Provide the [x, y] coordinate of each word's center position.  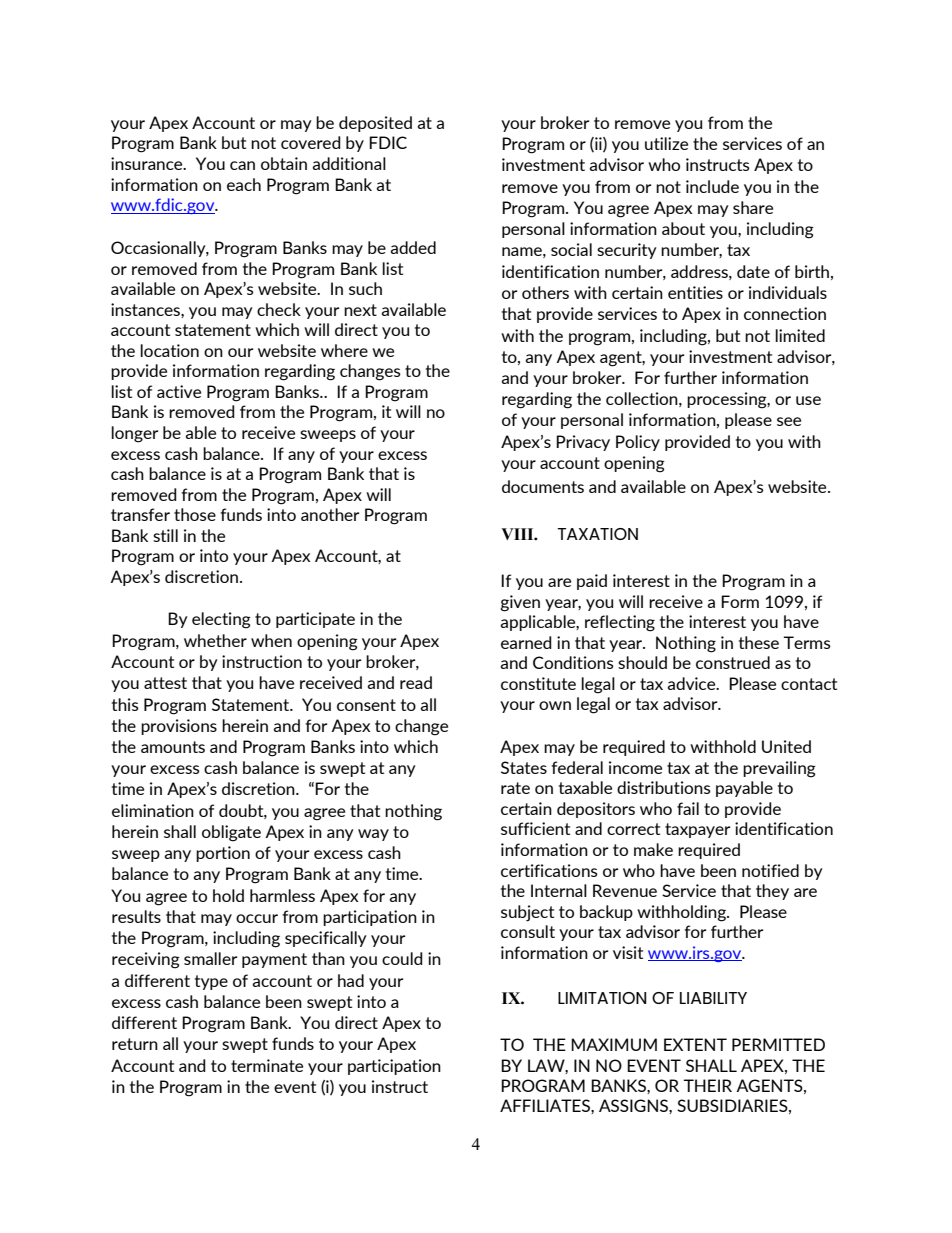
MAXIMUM [614, 1044]
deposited [375, 124]
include [712, 186]
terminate [267, 1065]
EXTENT [695, 1044]
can [242, 165]
